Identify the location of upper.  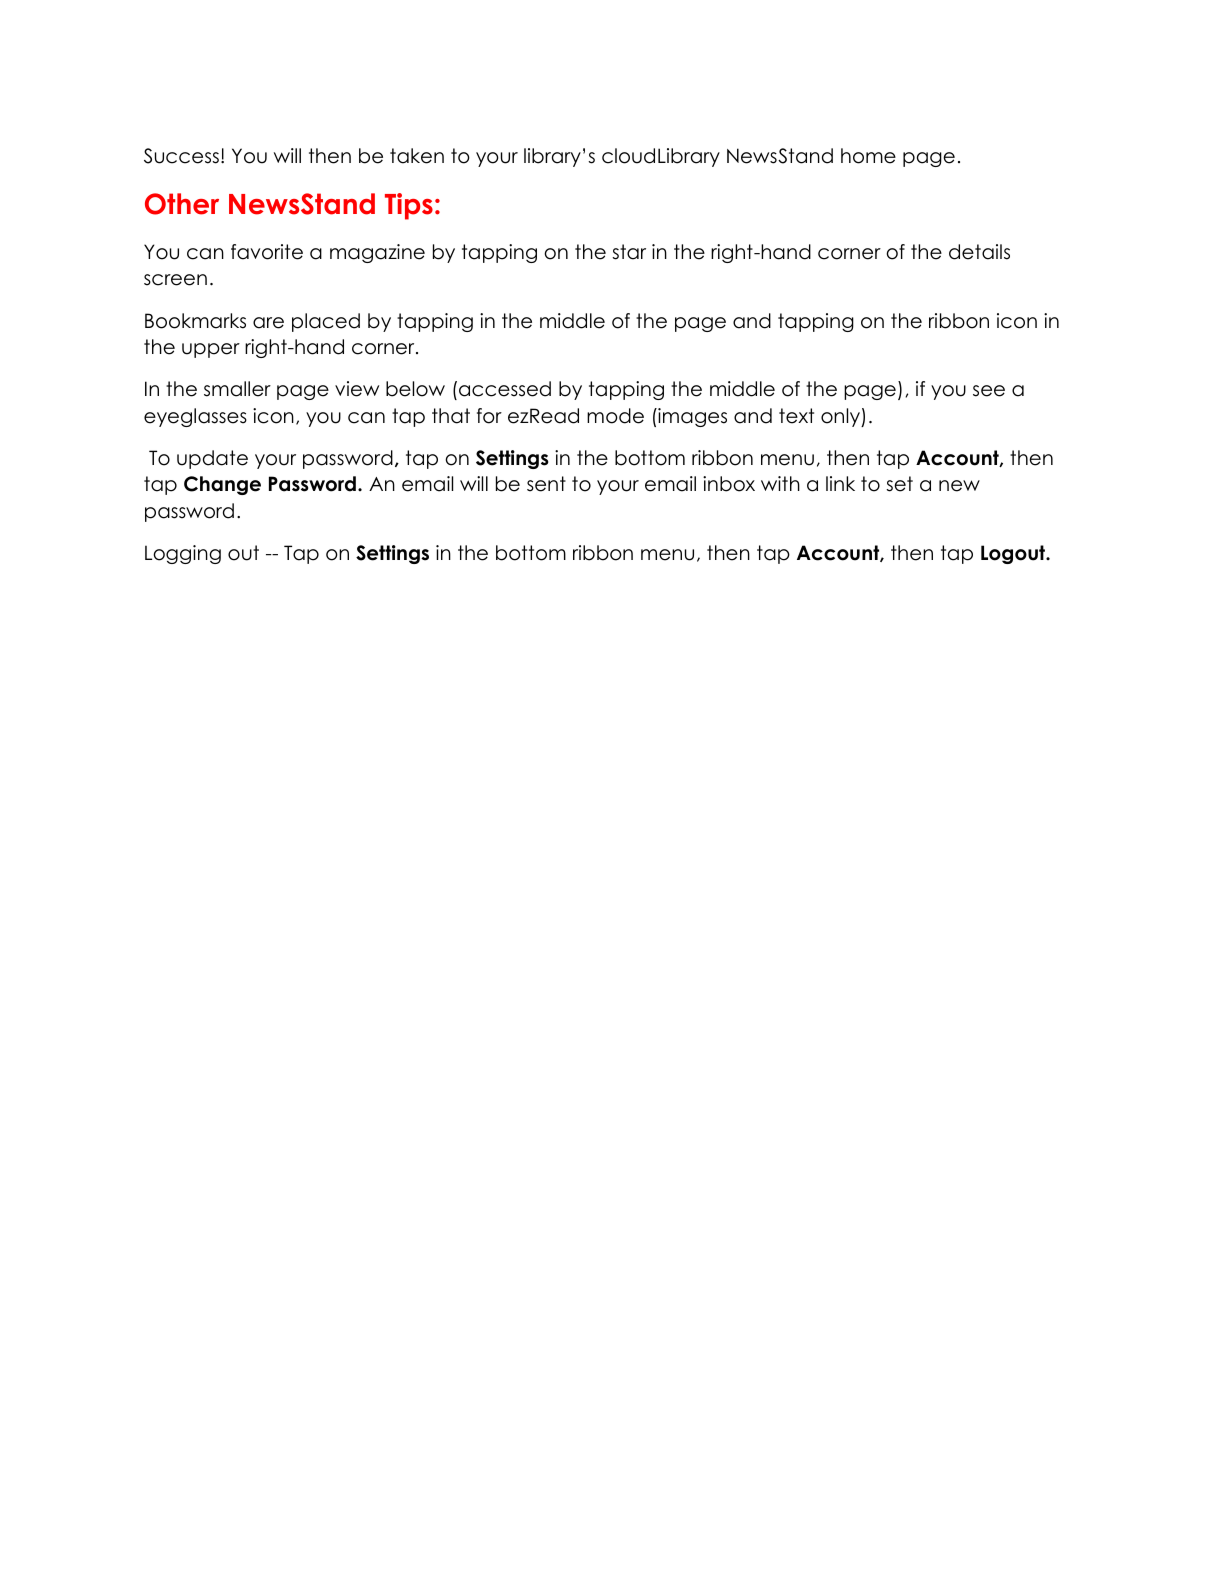
(211, 350).
